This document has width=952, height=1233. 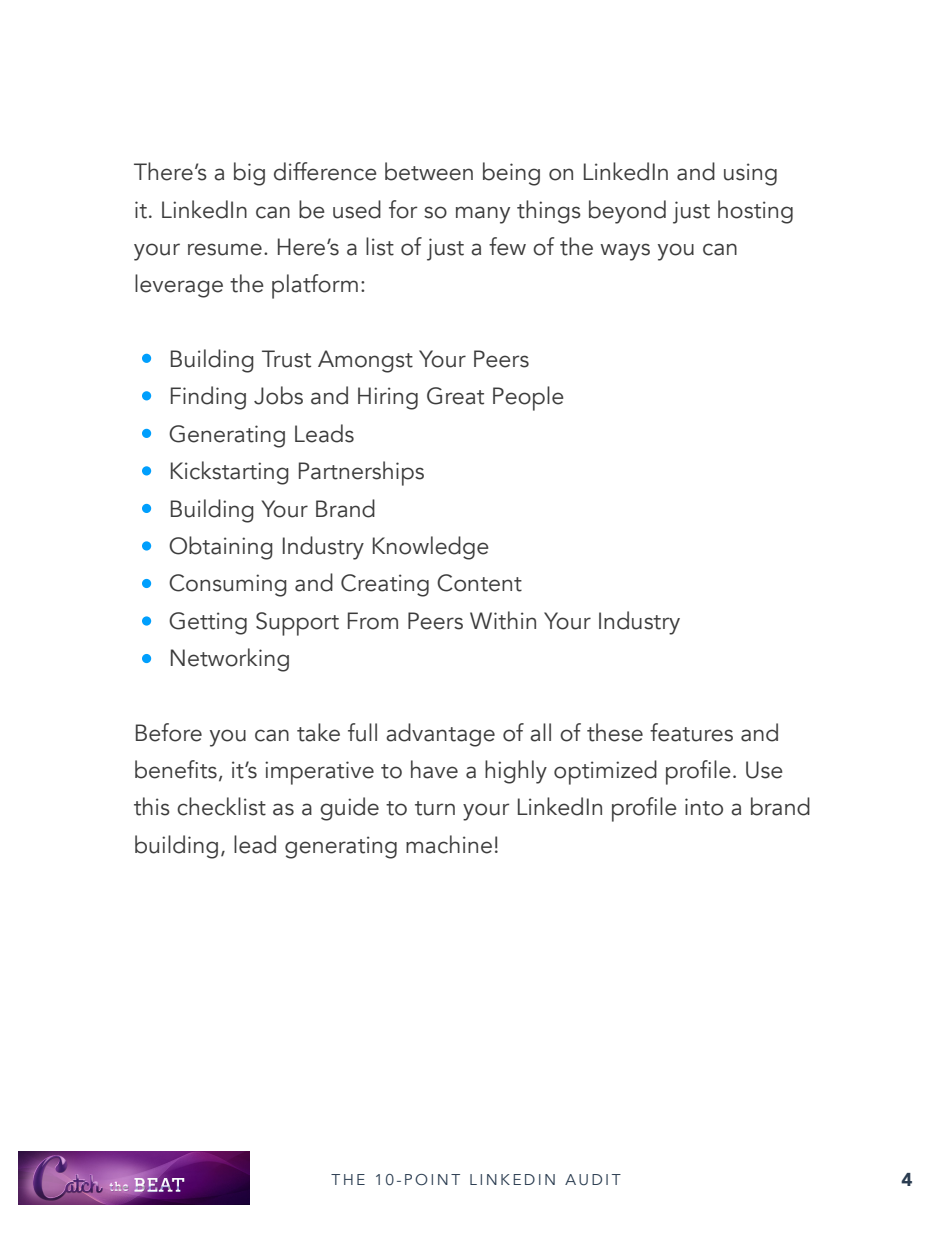 What do you see at coordinates (483, 215) in the document?
I see `many` at bounding box center [483, 215].
